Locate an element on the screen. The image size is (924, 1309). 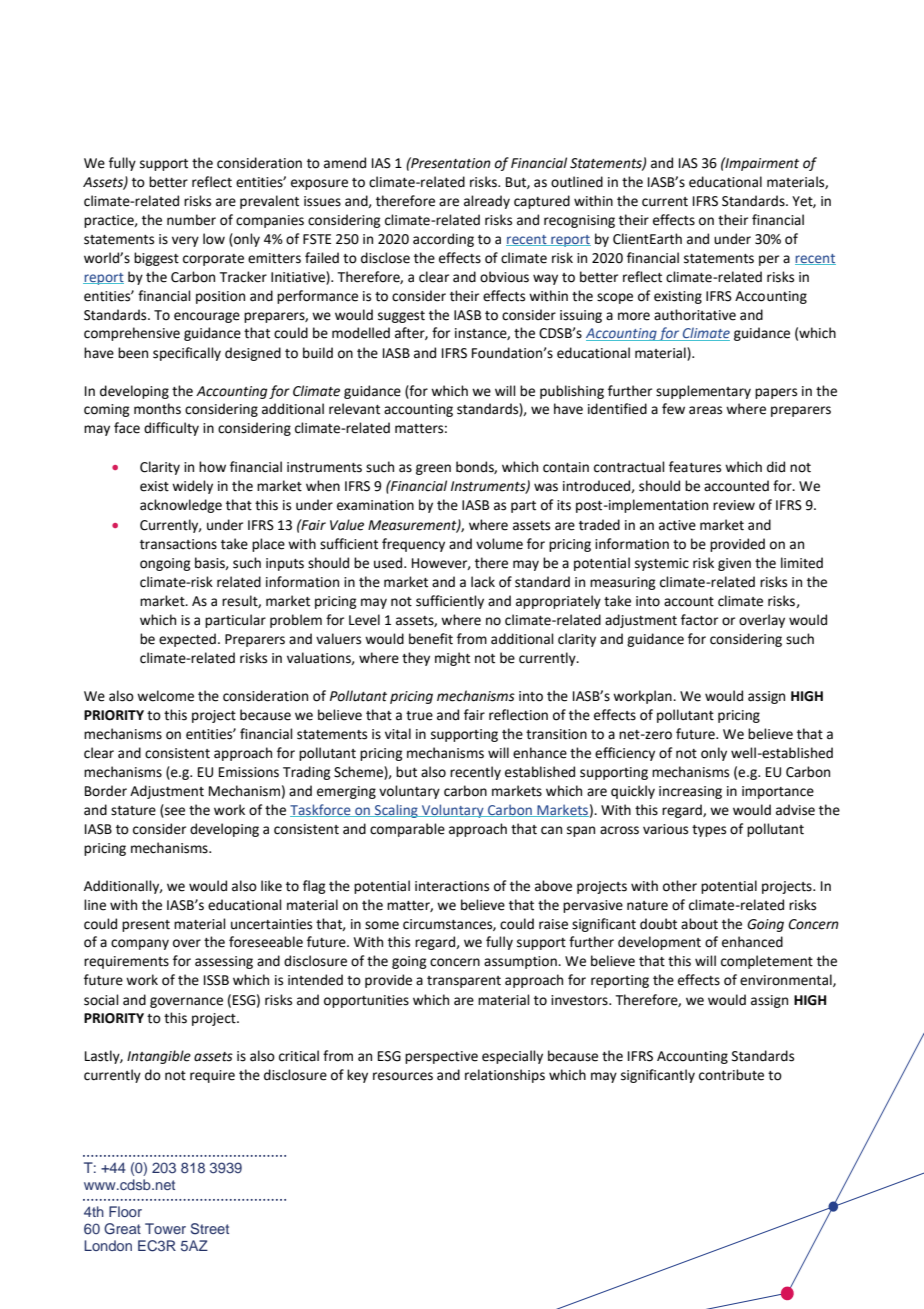
factor is located at coordinates (699, 620).
